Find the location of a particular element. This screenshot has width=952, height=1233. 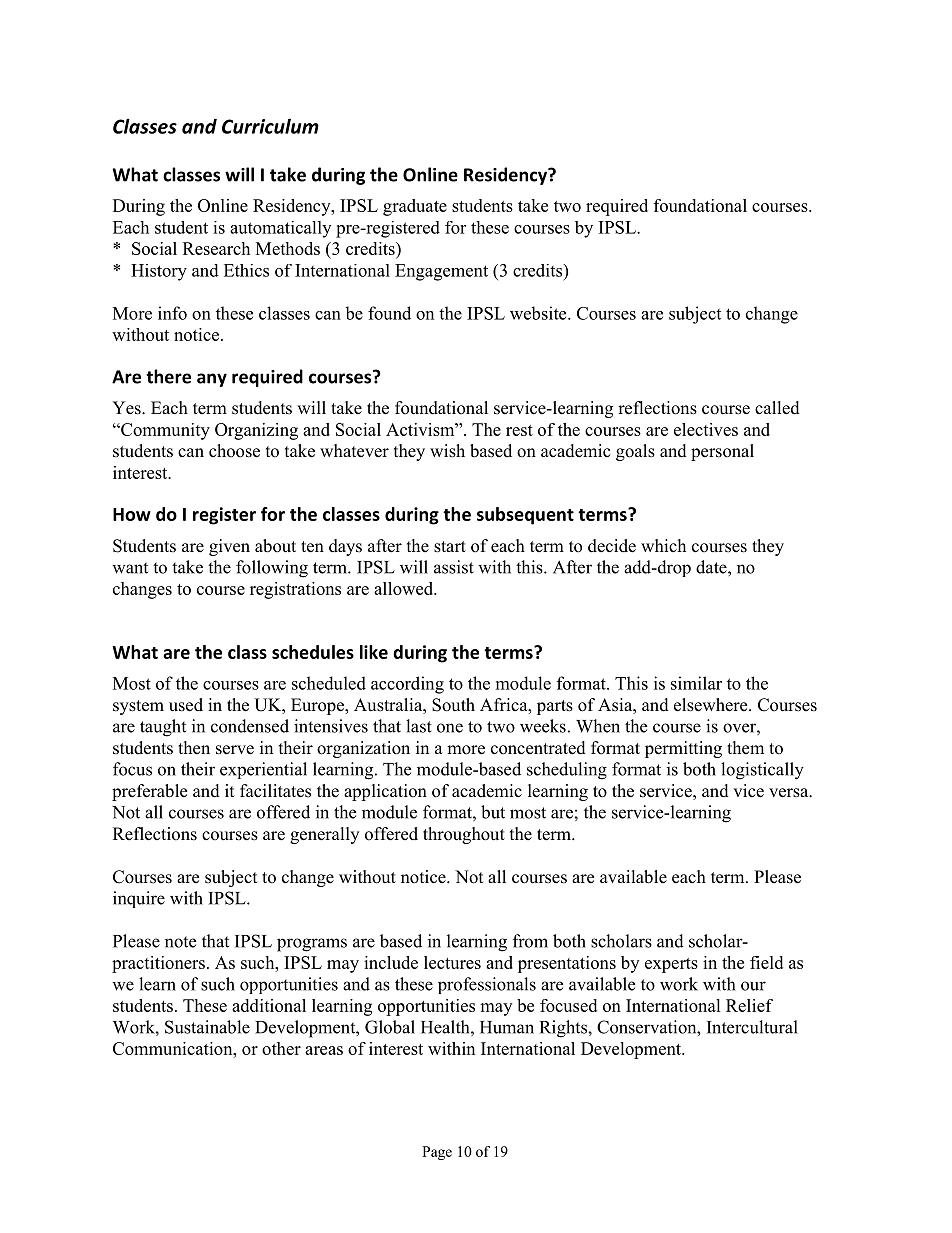

Curriculum is located at coordinates (270, 126).
